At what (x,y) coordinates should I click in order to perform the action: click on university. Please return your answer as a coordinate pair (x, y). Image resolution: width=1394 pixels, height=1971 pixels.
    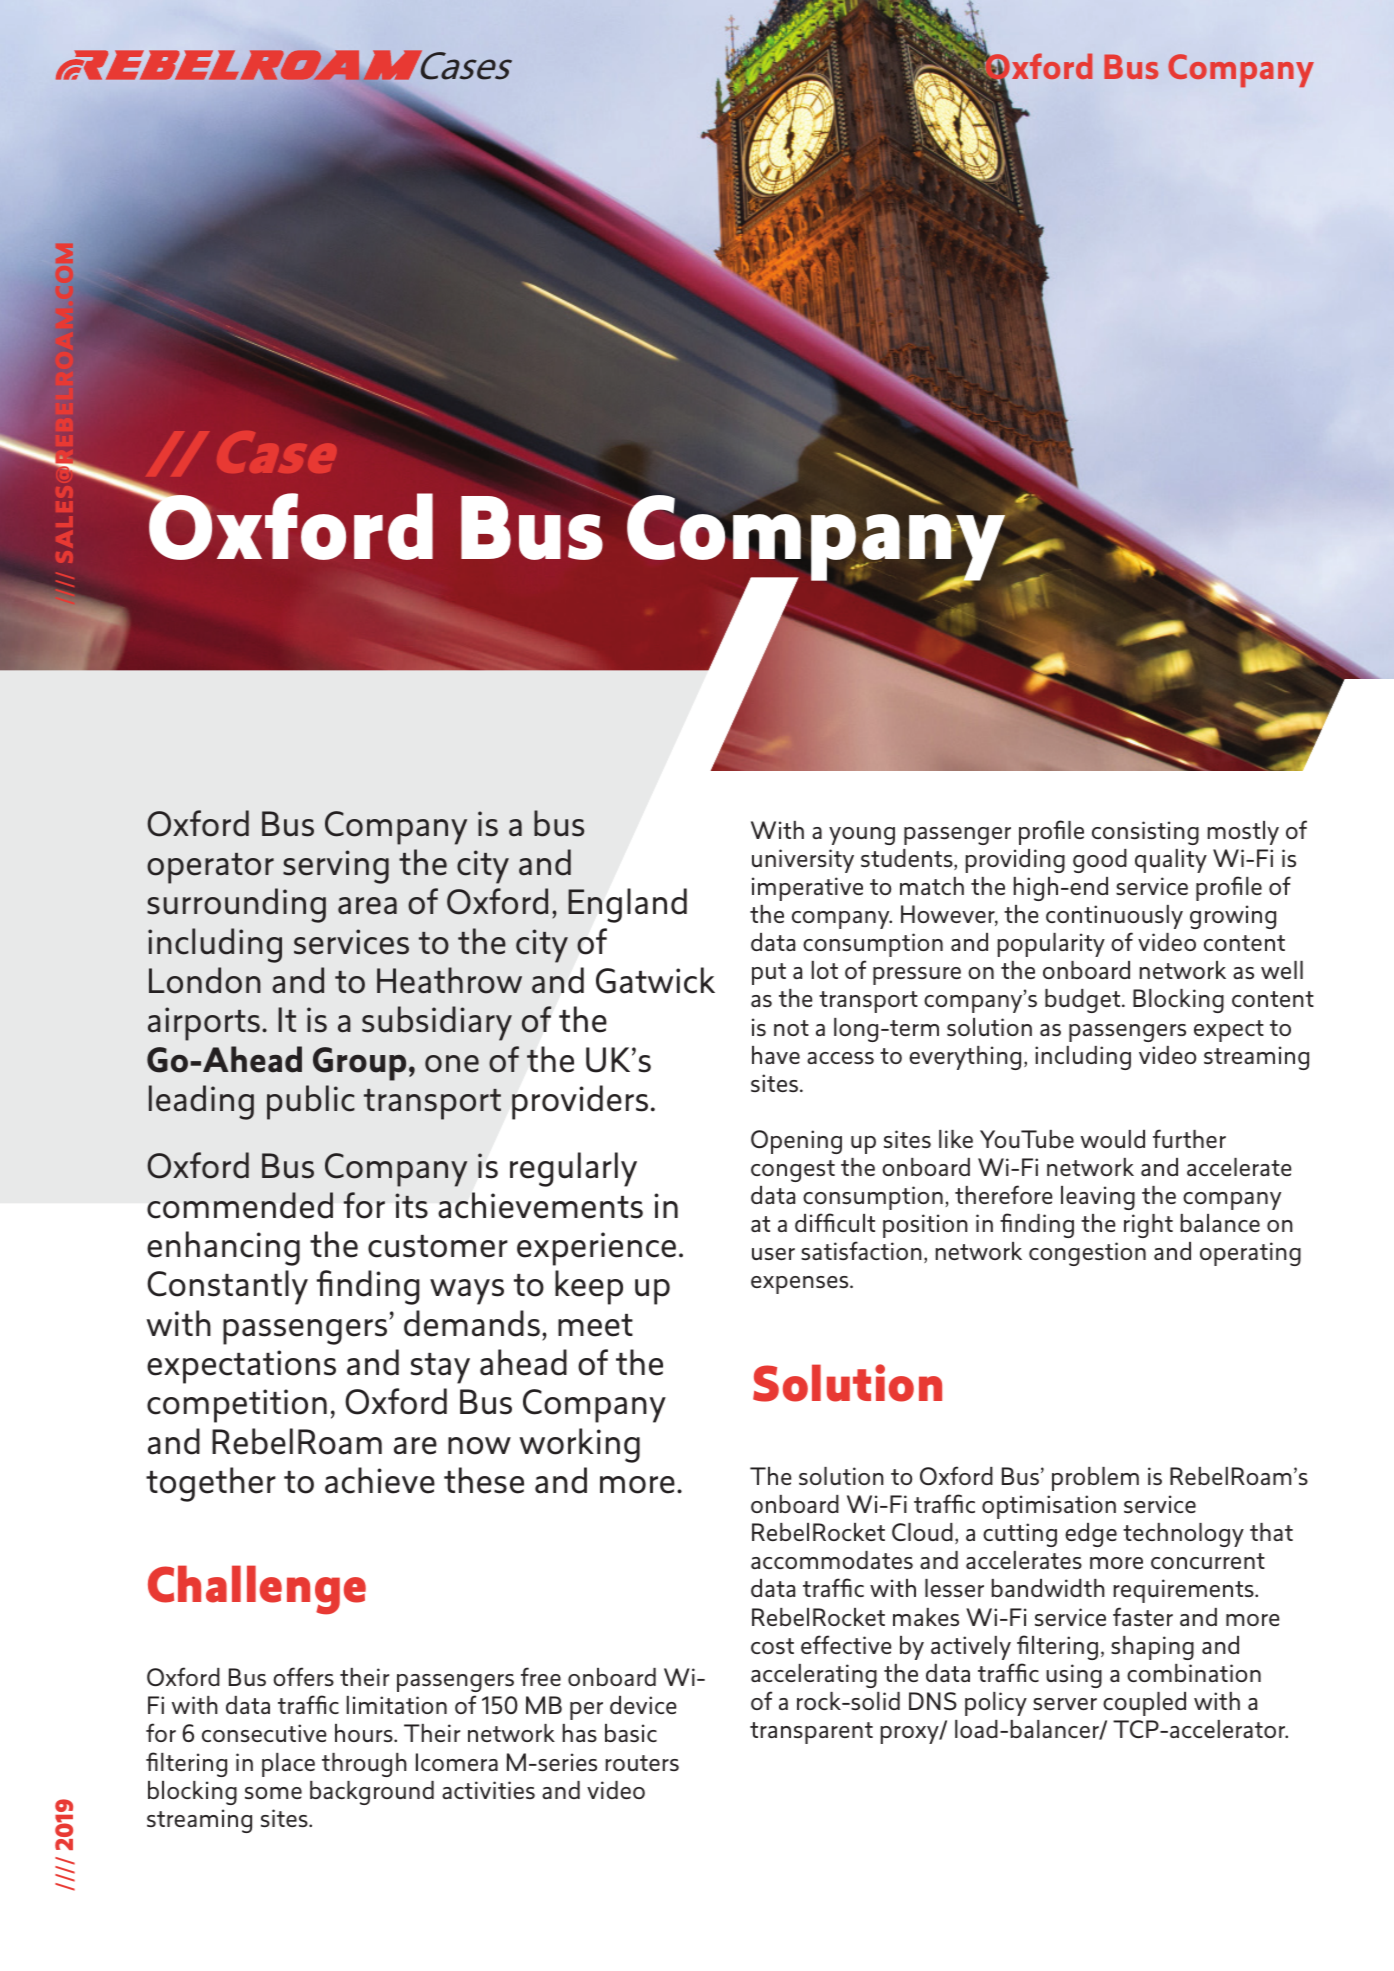
    Looking at the image, I should click on (803, 861).
